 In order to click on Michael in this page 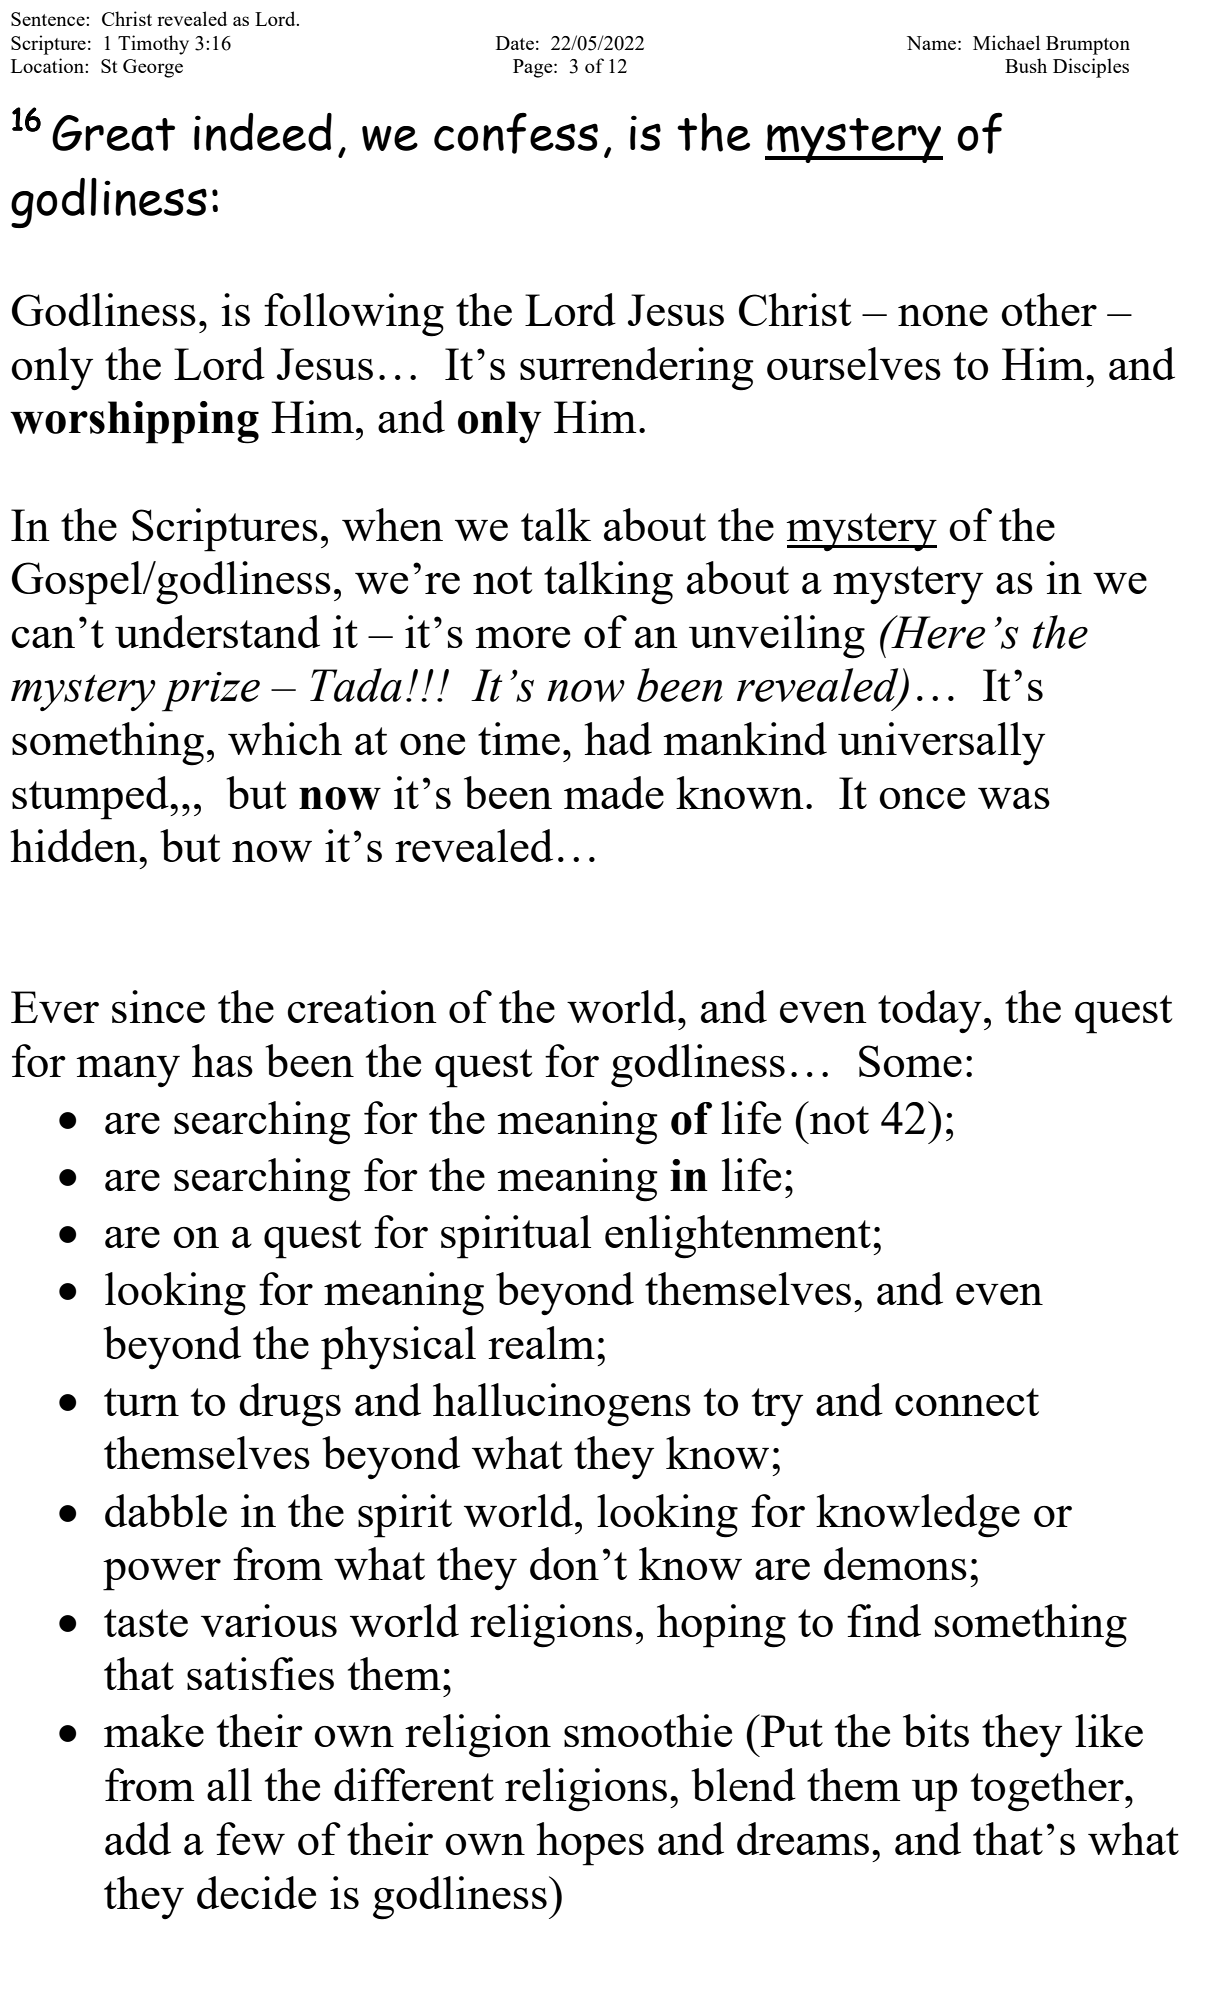, I will do `click(1006, 42)`.
